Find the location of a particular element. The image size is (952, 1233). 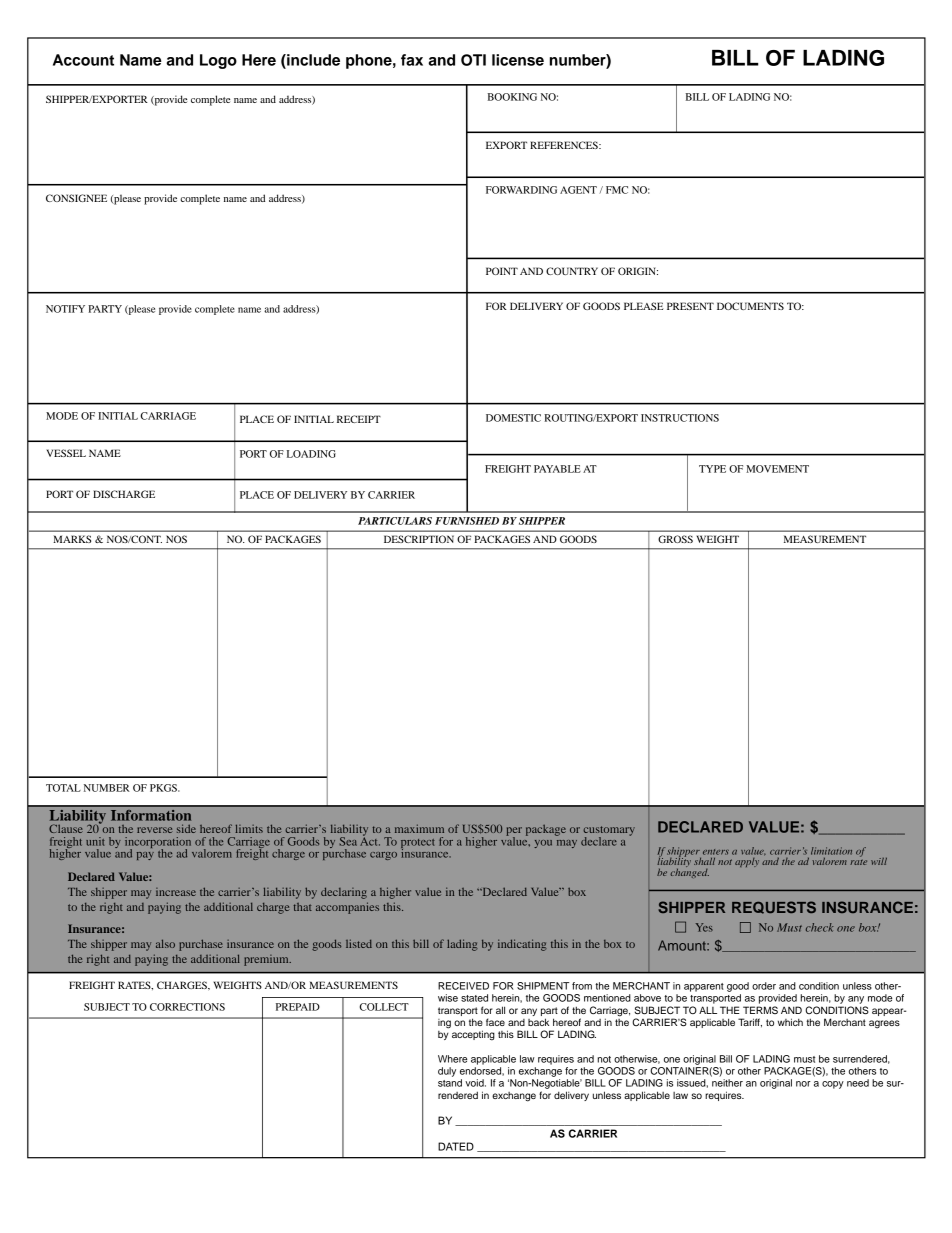

Logo is located at coordinates (218, 61).
